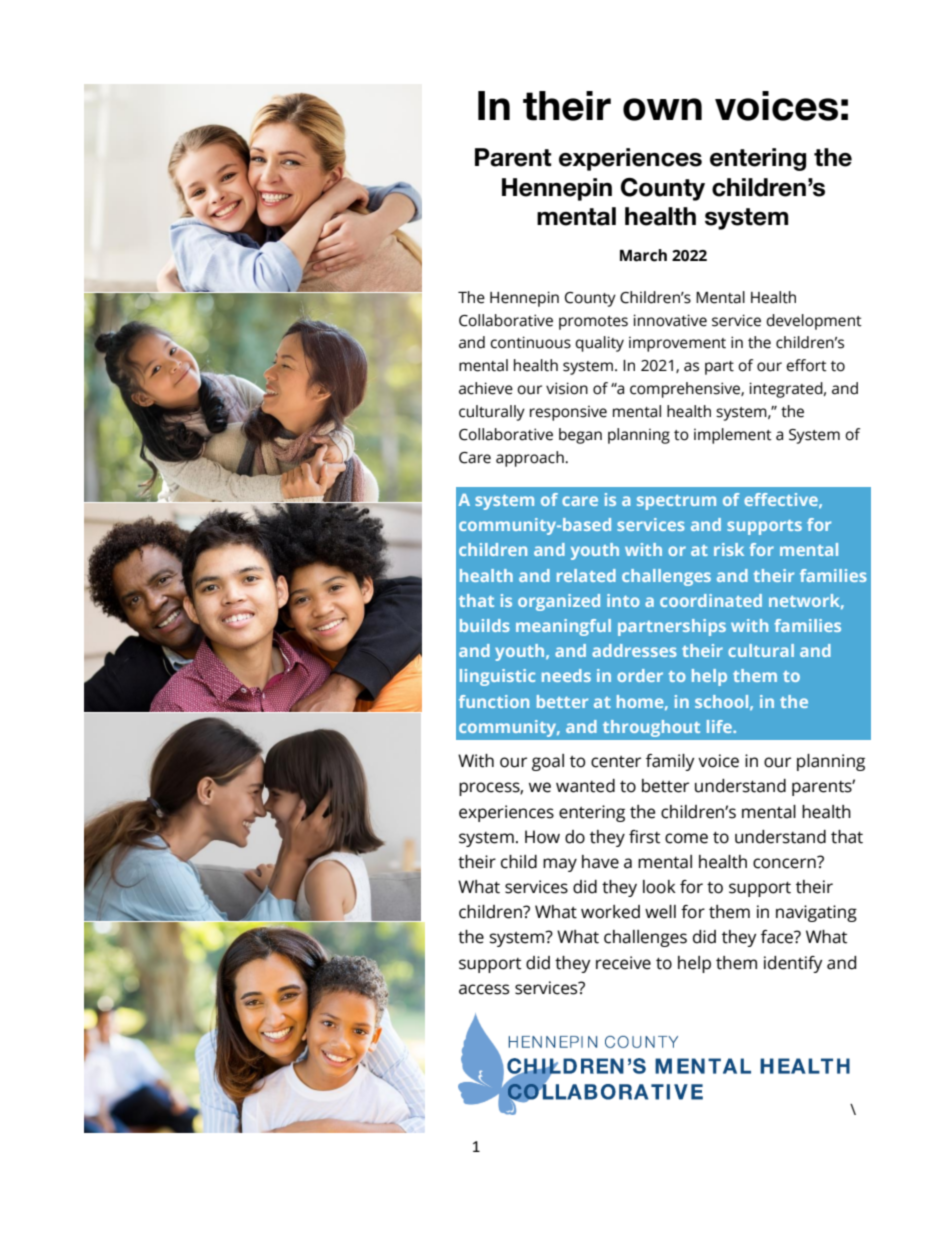 The image size is (952, 1233). What do you see at coordinates (793, 964) in the screenshot?
I see `identify` at bounding box center [793, 964].
